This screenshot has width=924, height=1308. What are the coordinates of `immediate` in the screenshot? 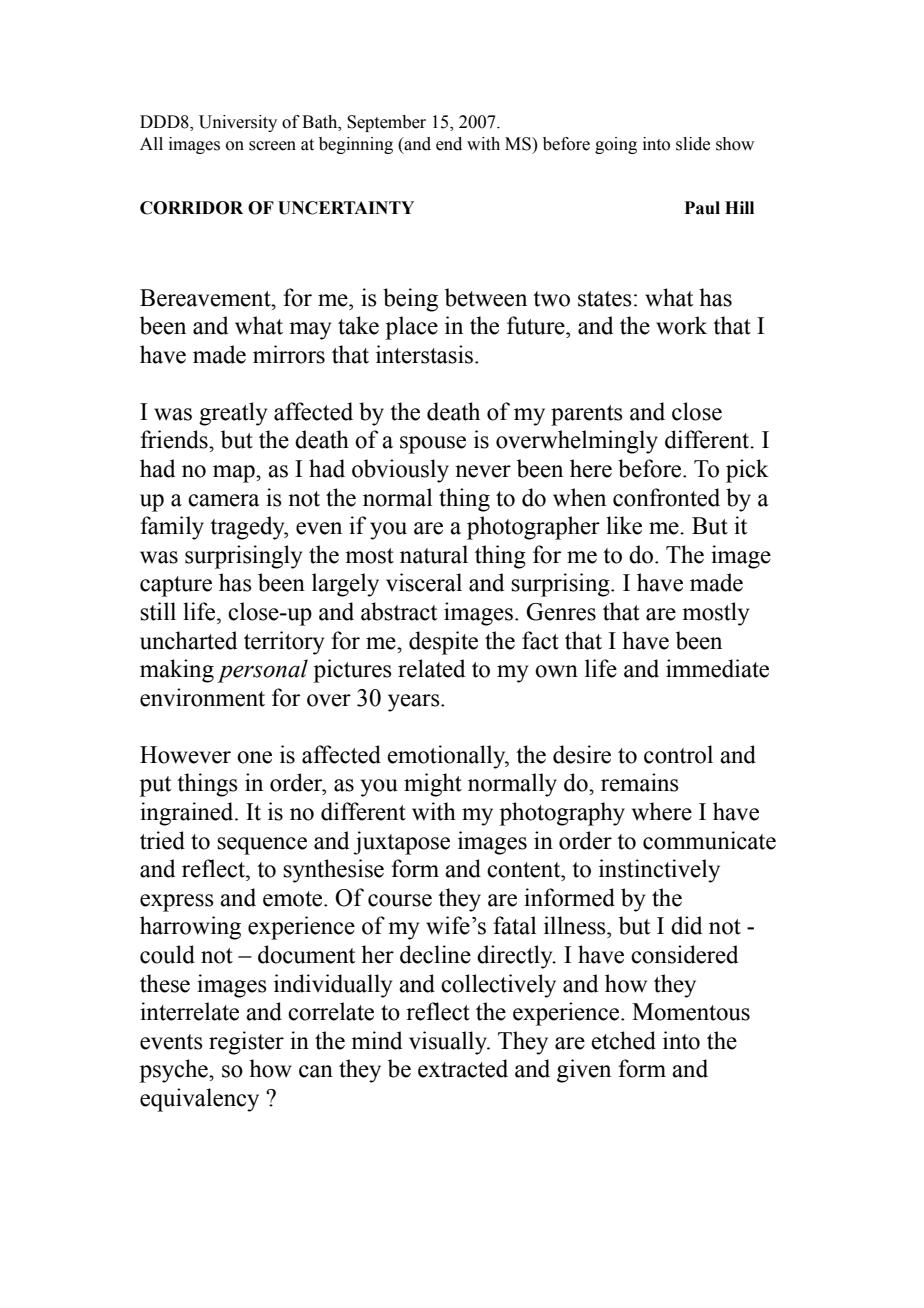 It's located at (717, 668).
